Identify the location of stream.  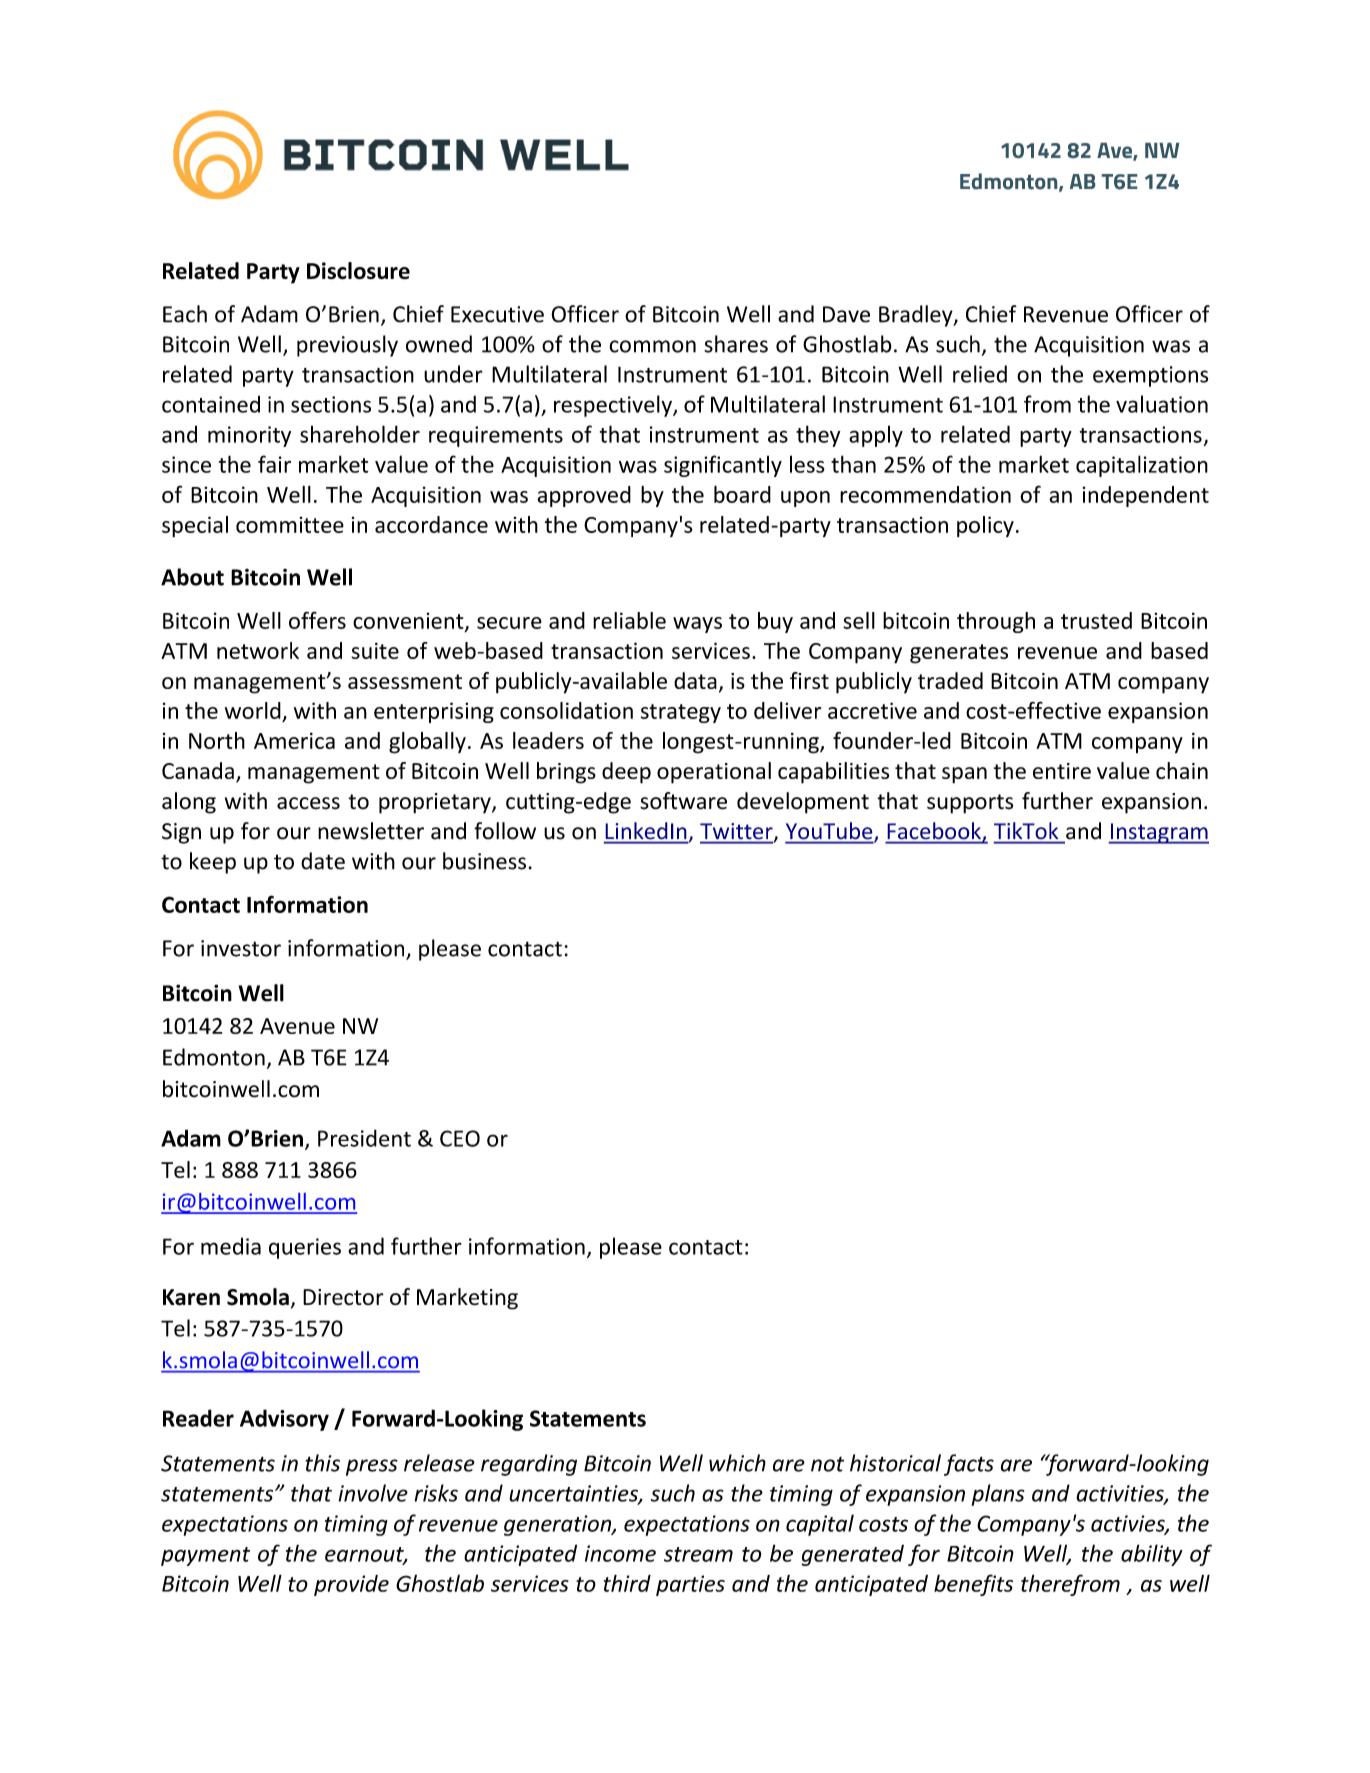
(698, 1554).
